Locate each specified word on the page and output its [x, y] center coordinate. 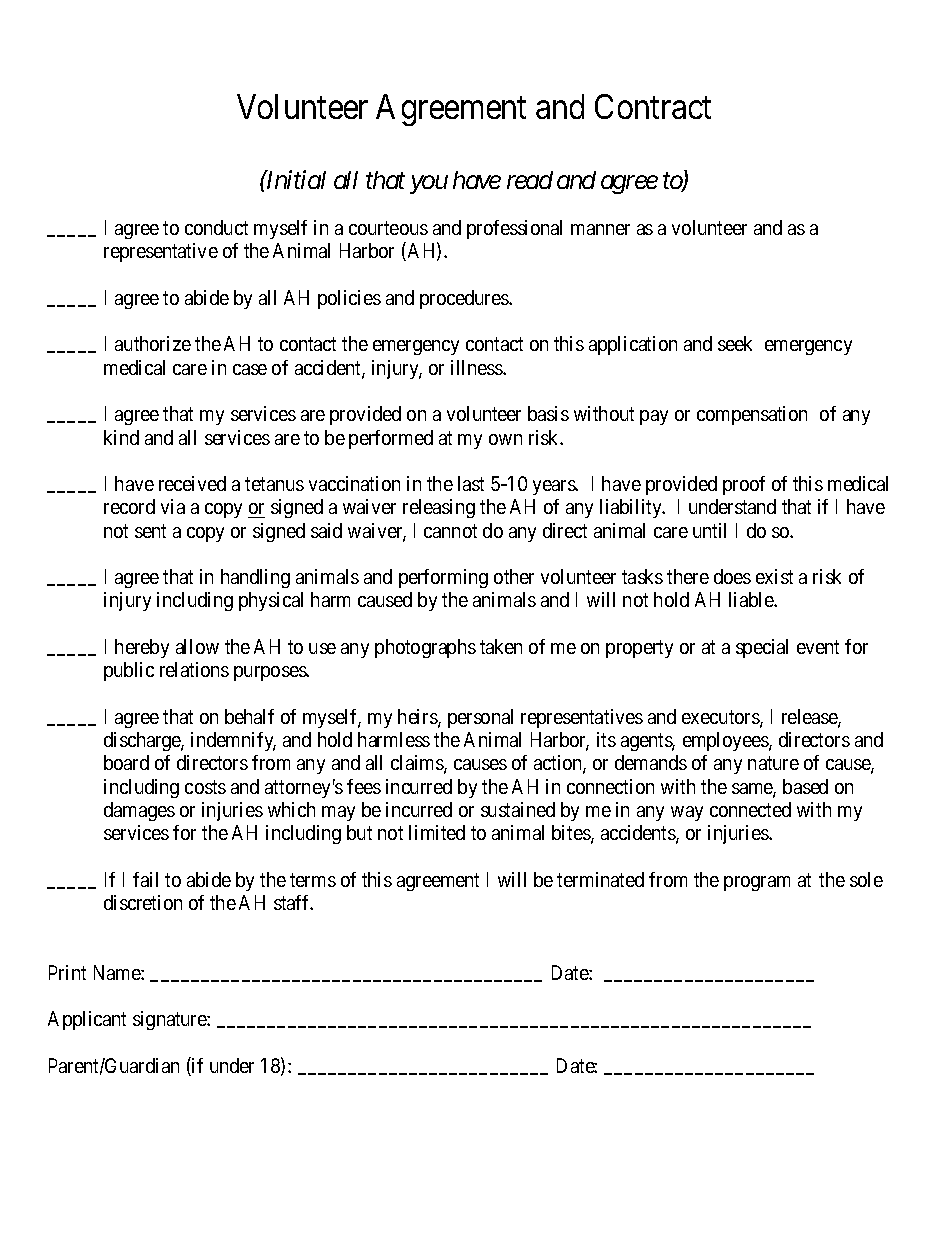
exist [774, 576]
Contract [653, 106]
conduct [216, 227]
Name [118, 972]
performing [443, 578]
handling [255, 578]
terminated [600, 879]
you [429, 185]
